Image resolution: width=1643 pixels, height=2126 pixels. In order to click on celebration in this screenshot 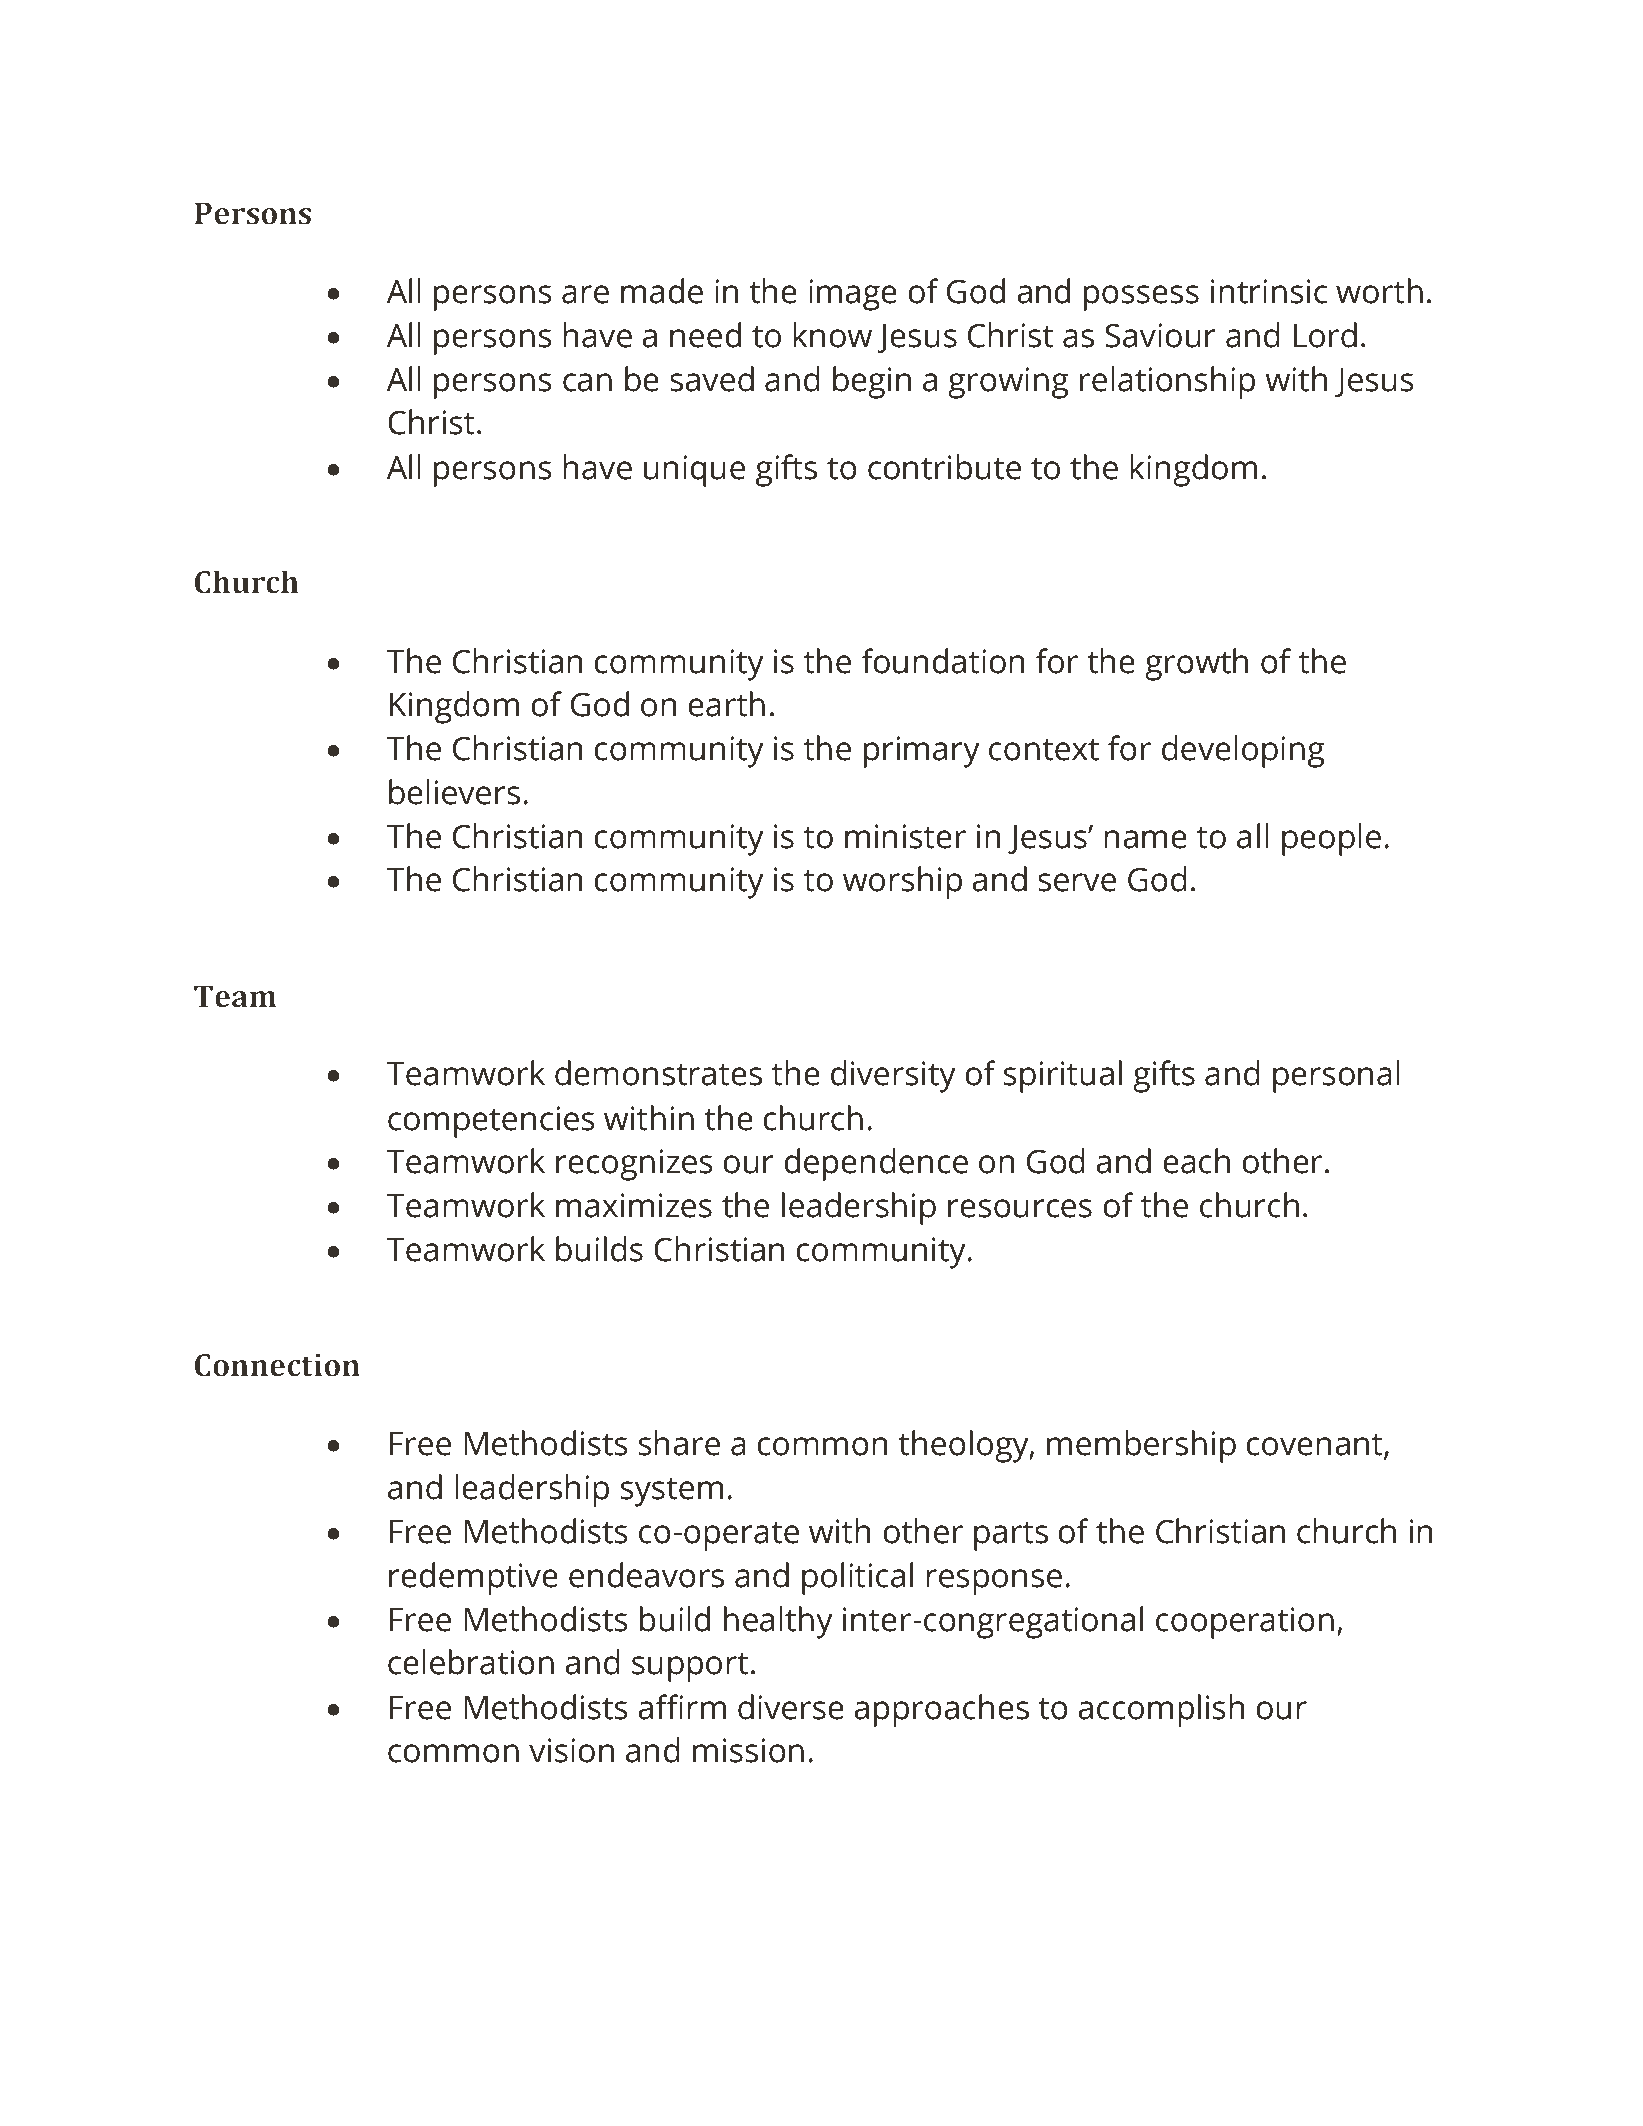, I will do `click(471, 1662)`.
